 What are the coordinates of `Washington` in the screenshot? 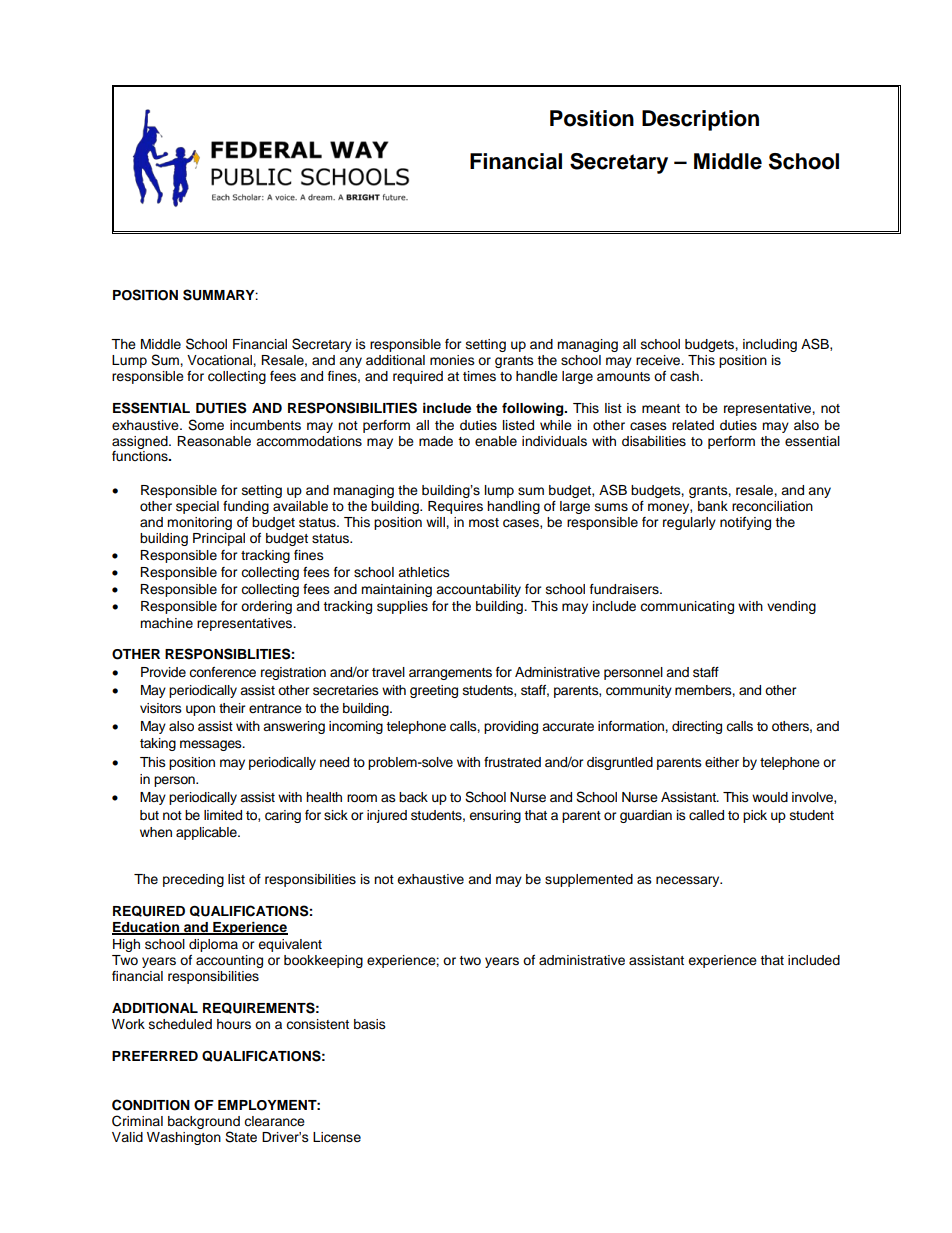 It's located at (184, 1138).
